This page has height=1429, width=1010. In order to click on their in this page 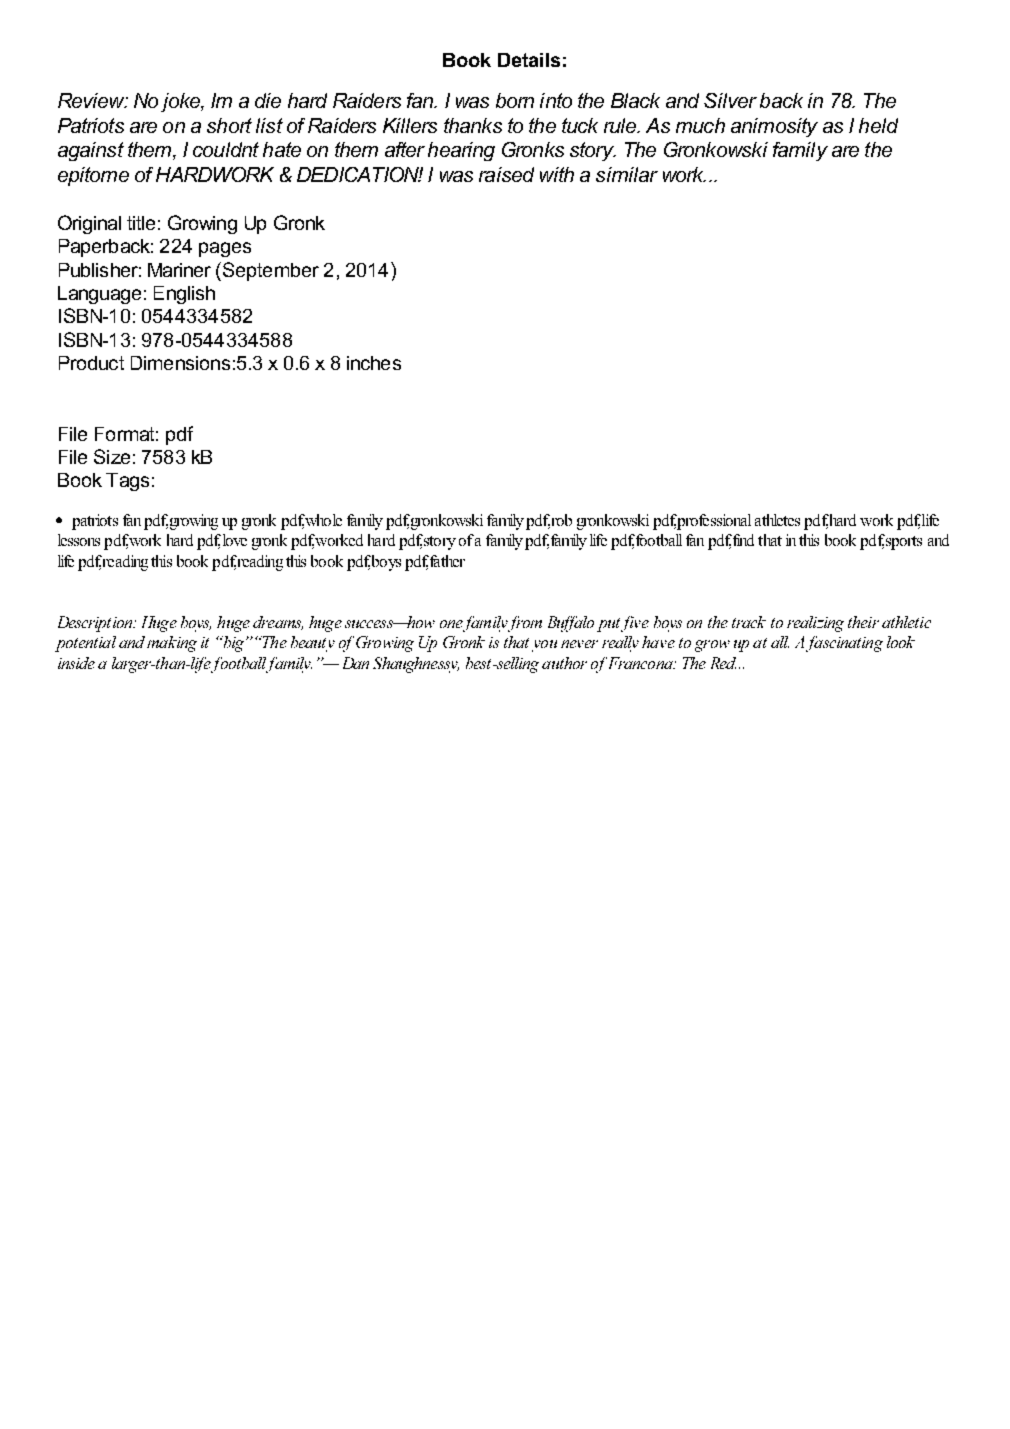, I will do `click(863, 622)`.
